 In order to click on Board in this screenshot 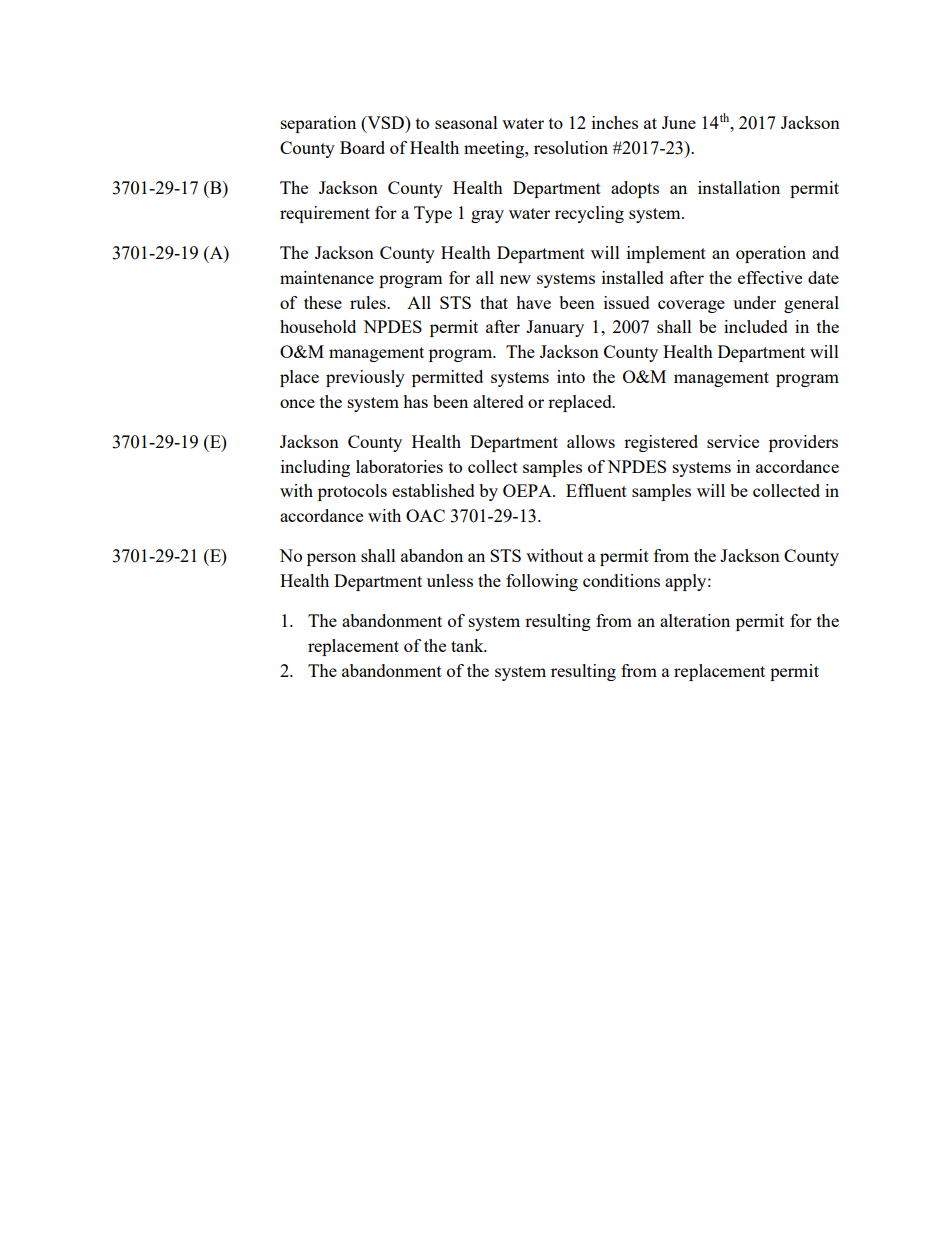, I will do `click(362, 147)`.
